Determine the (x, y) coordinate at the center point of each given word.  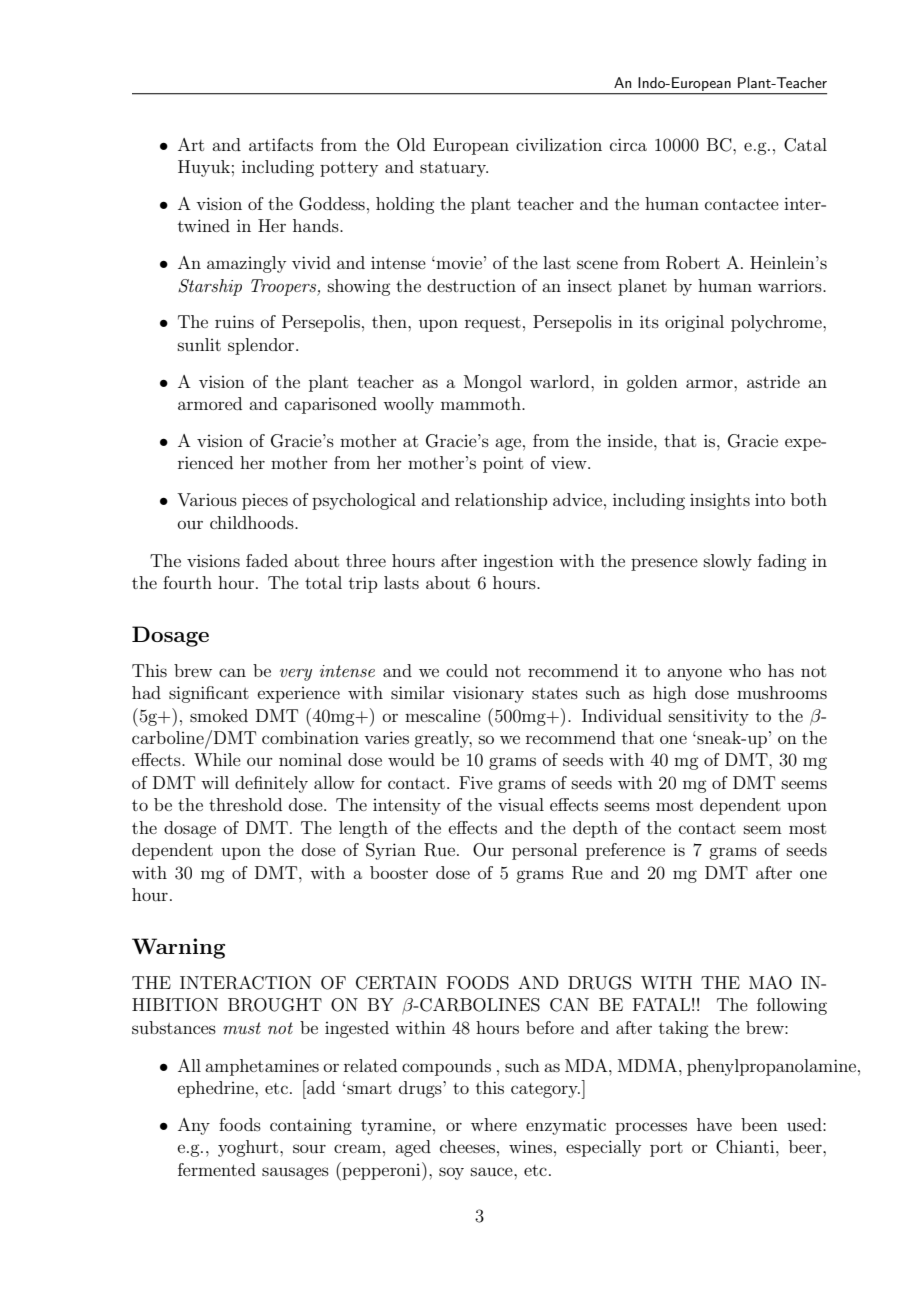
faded (267, 560)
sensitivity (709, 717)
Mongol (493, 383)
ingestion (518, 562)
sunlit (199, 344)
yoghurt (249, 1148)
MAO (770, 983)
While (217, 759)
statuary (454, 169)
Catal (805, 145)
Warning (178, 948)
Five (476, 782)
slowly (728, 562)
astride (773, 381)
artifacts (281, 144)
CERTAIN (396, 983)
